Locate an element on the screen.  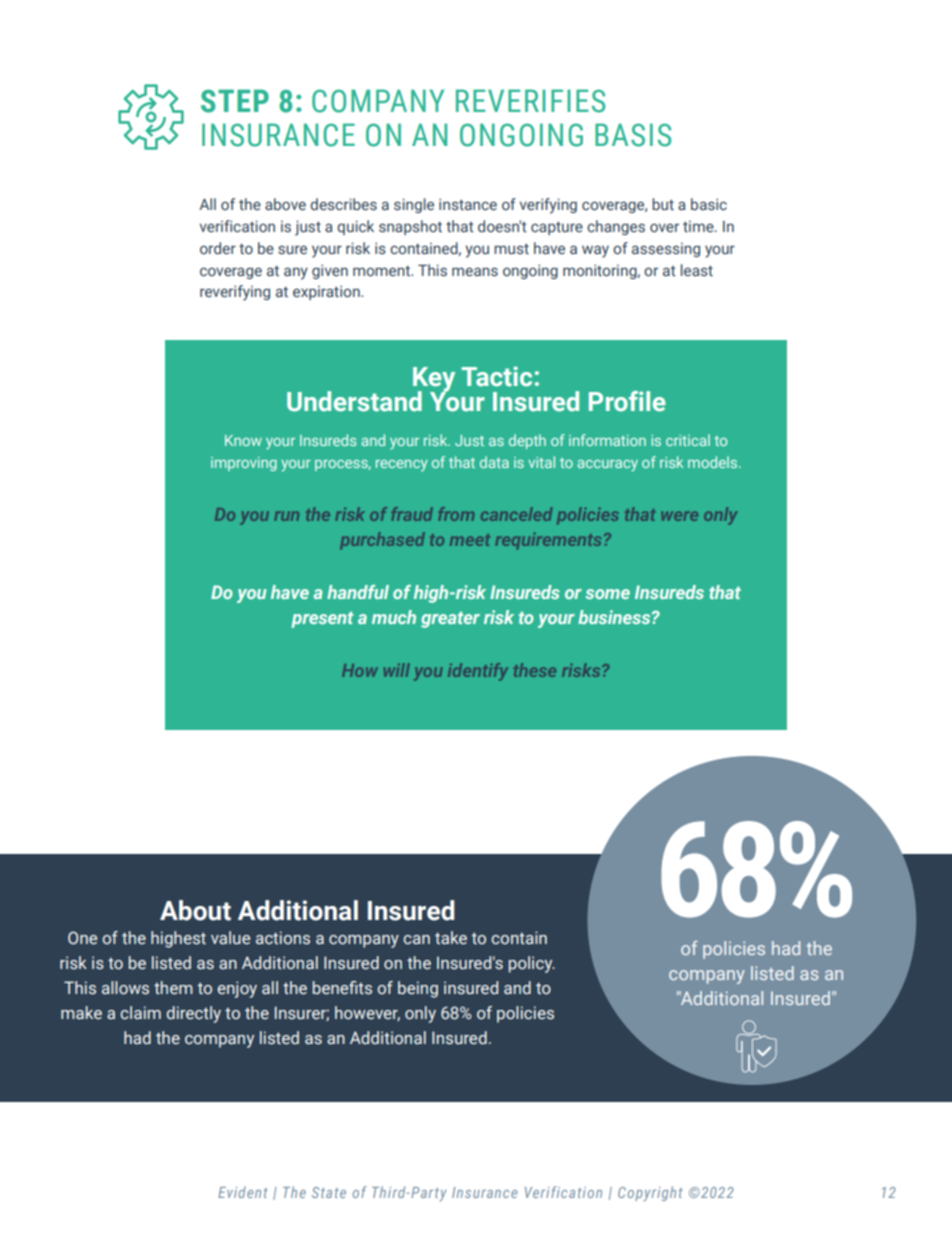
State is located at coordinates (329, 1192).
